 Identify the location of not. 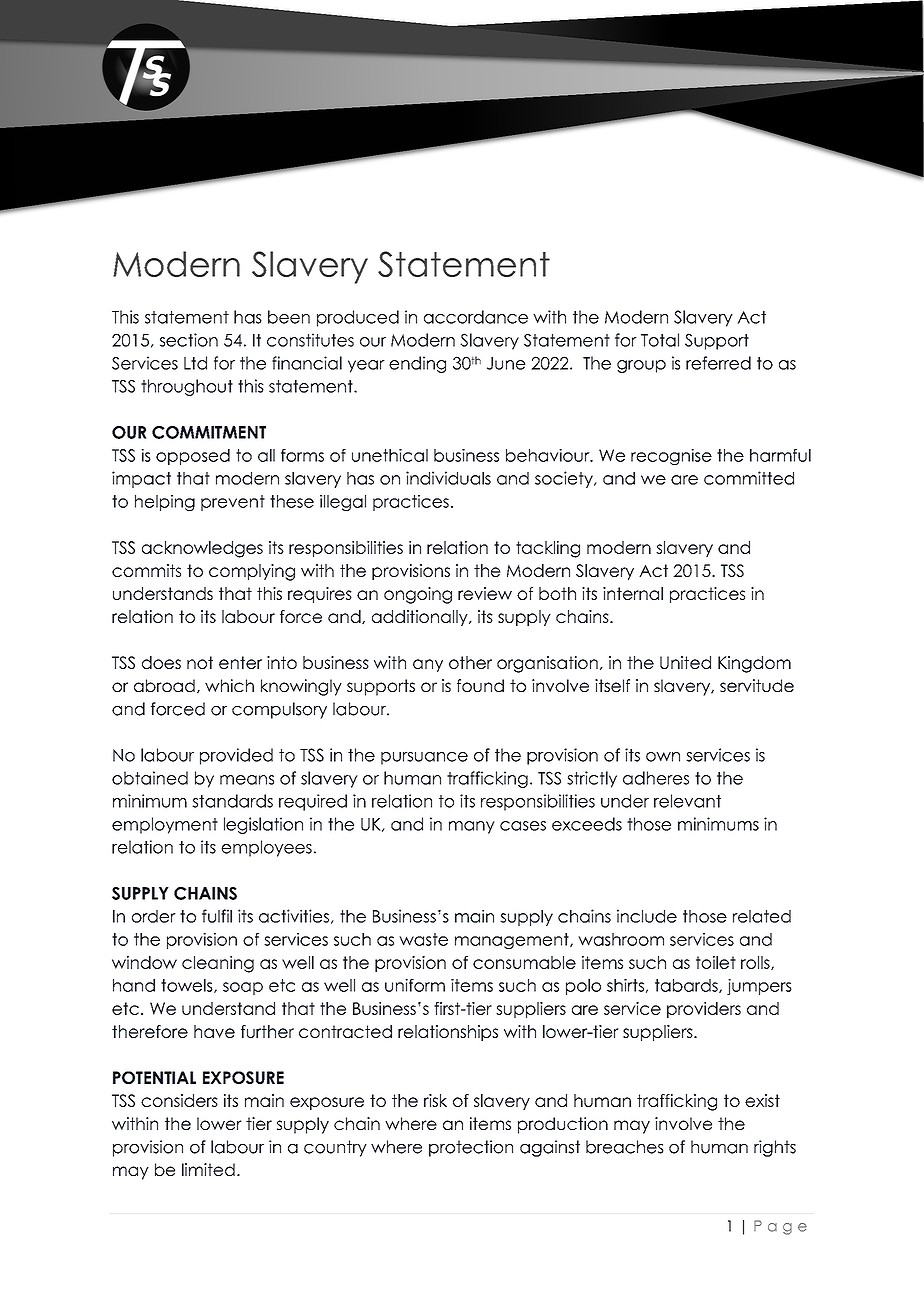
(200, 662).
